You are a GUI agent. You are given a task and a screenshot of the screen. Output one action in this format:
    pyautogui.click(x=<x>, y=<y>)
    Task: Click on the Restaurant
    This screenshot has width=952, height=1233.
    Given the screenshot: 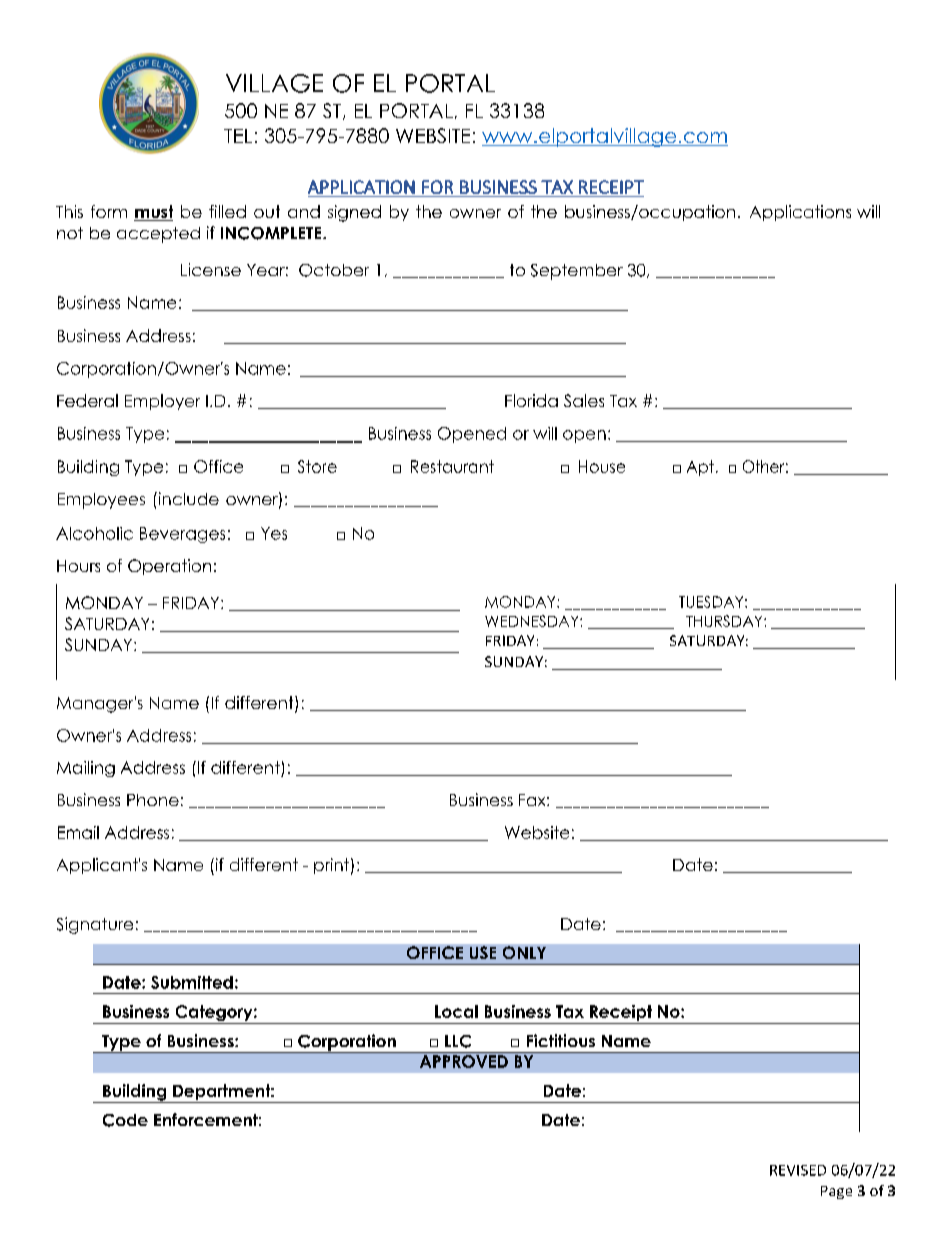 What is the action you would take?
    pyautogui.click(x=452, y=466)
